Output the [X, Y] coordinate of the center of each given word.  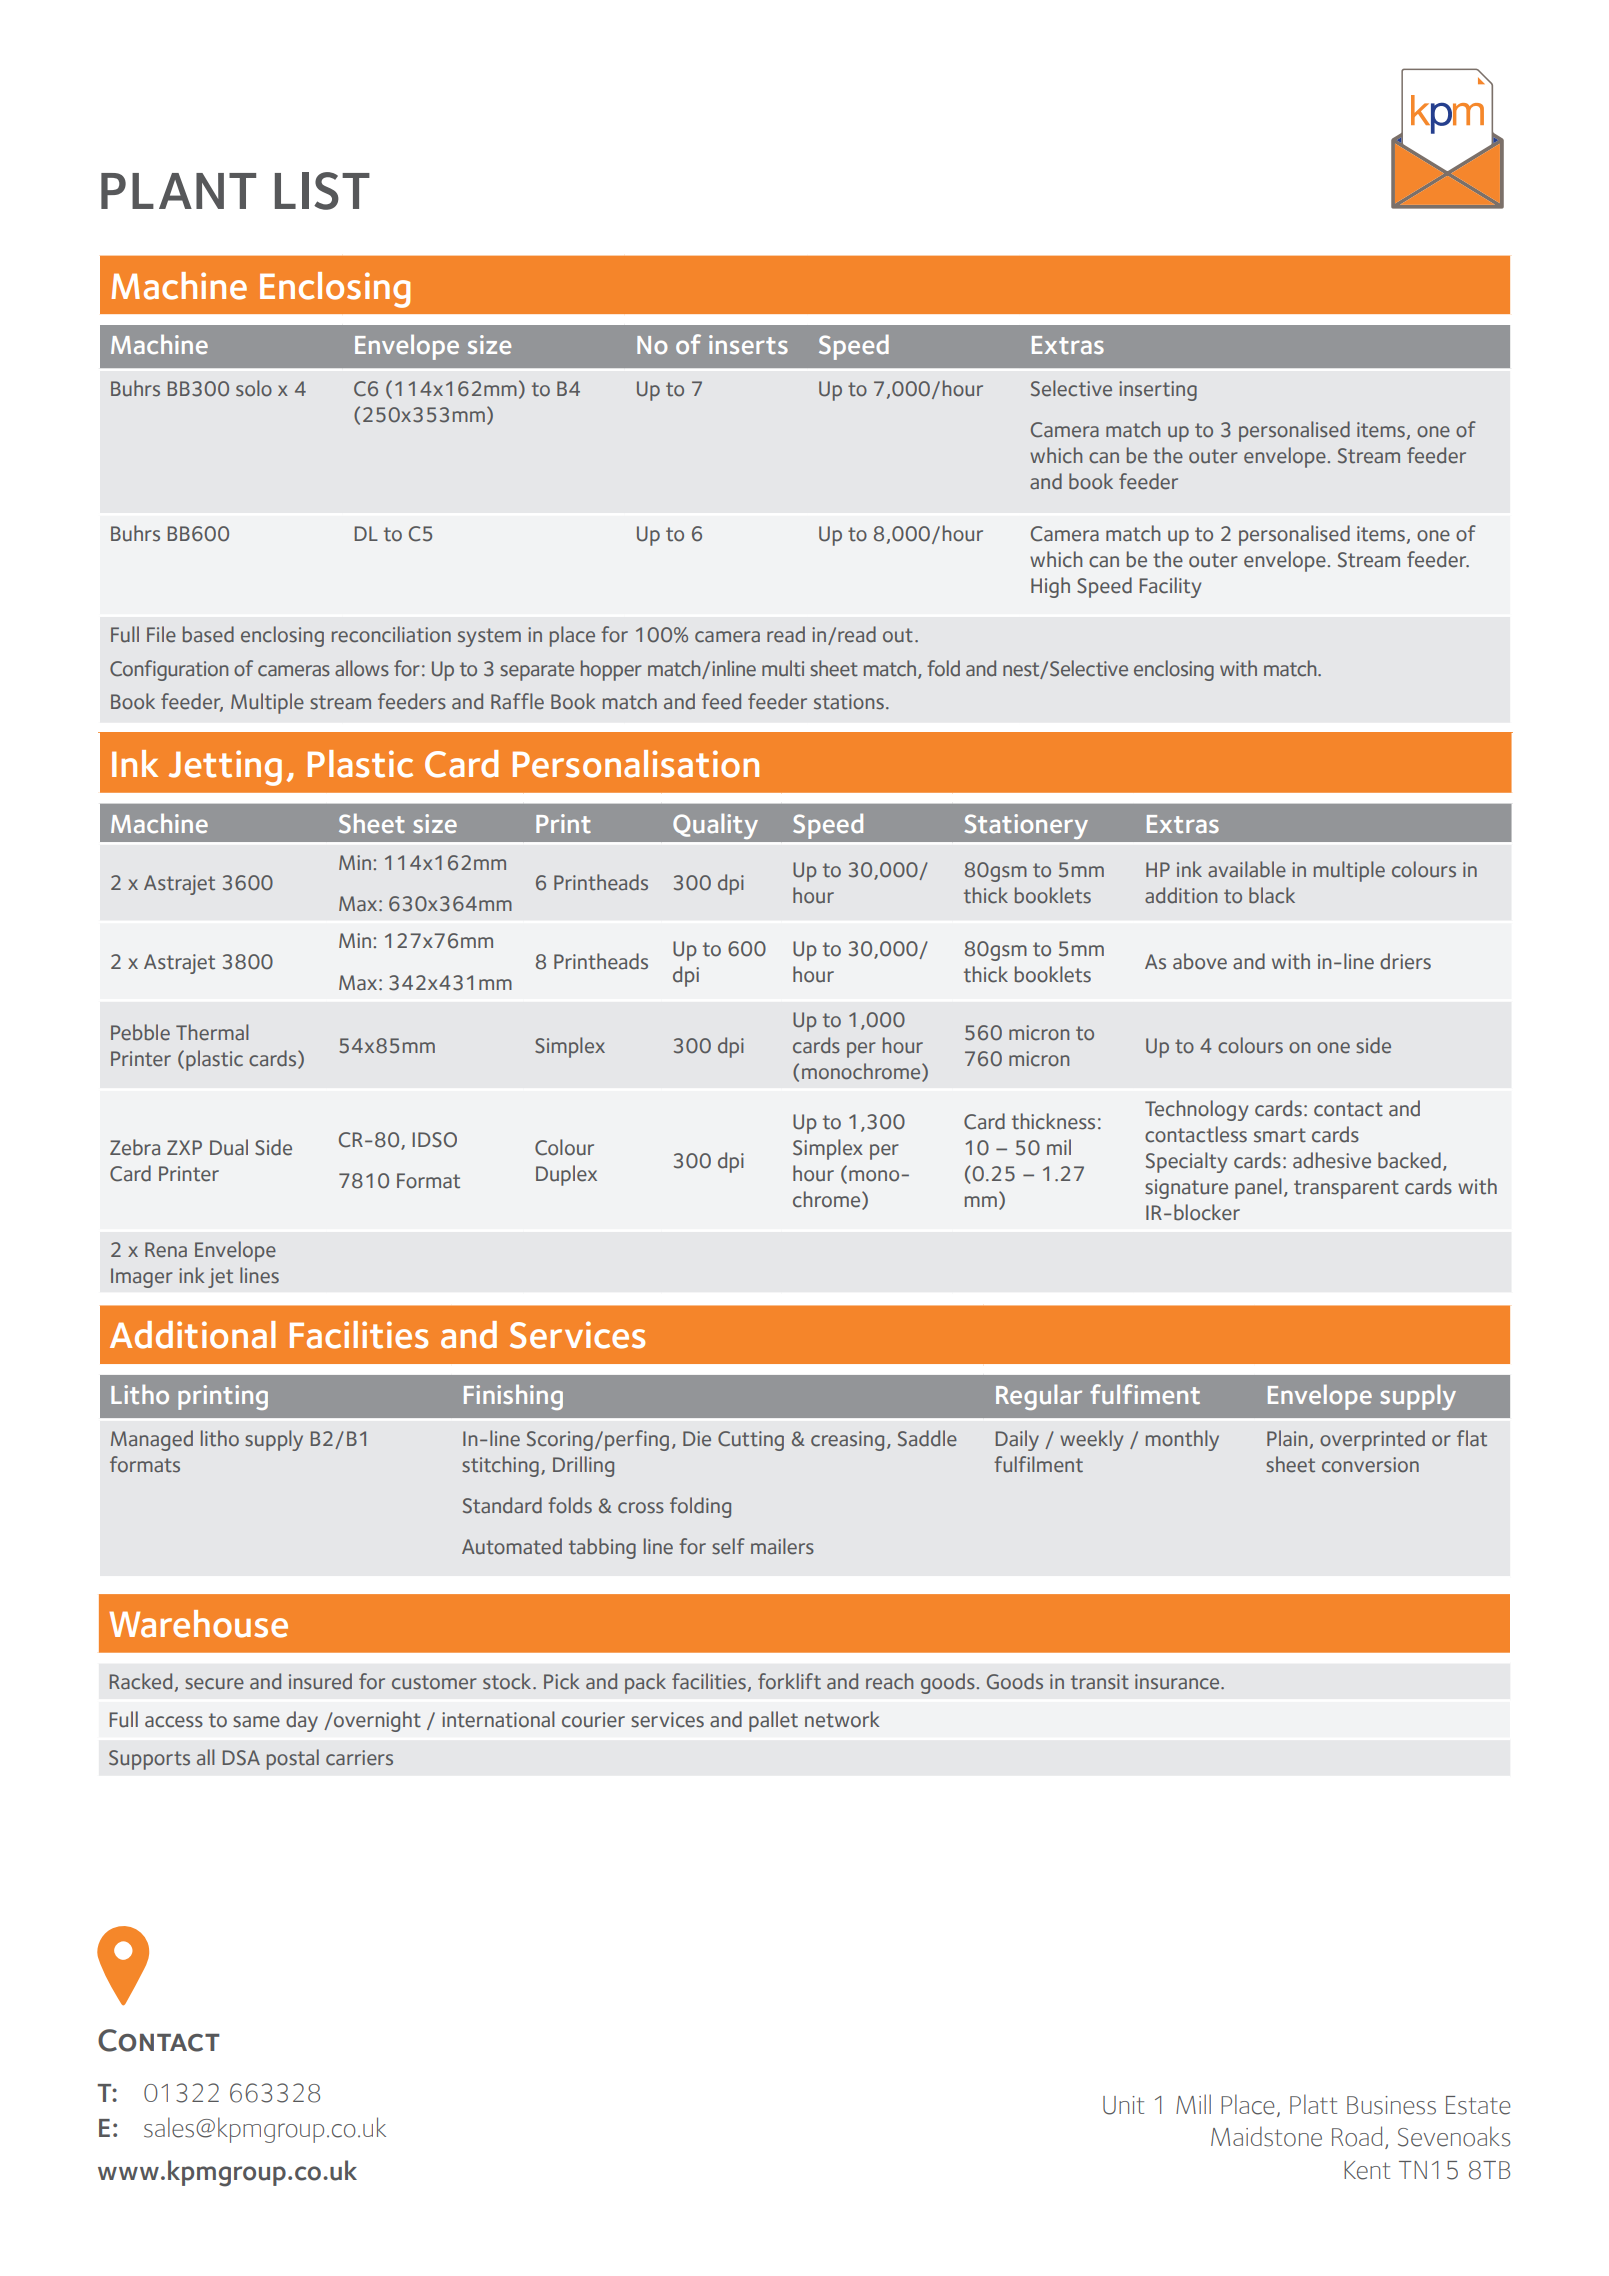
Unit [1123, 2105]
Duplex [566, 1175]
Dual [229, 1147]
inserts [748, 344]
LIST [322, 191]
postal [293, 1759]
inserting [1158, 391]
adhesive [1332, 1160]
